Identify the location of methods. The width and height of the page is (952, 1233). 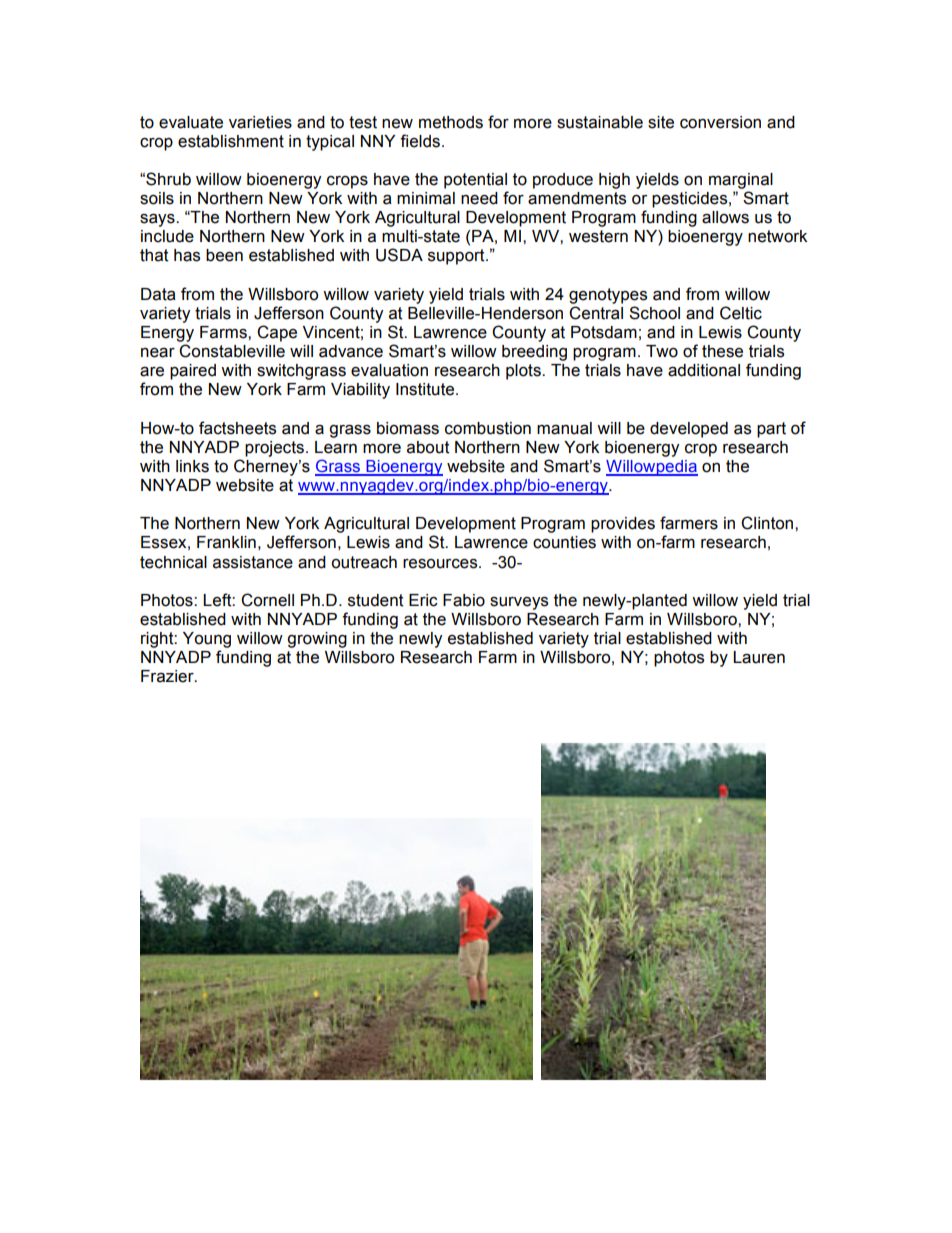
(451, 122).
